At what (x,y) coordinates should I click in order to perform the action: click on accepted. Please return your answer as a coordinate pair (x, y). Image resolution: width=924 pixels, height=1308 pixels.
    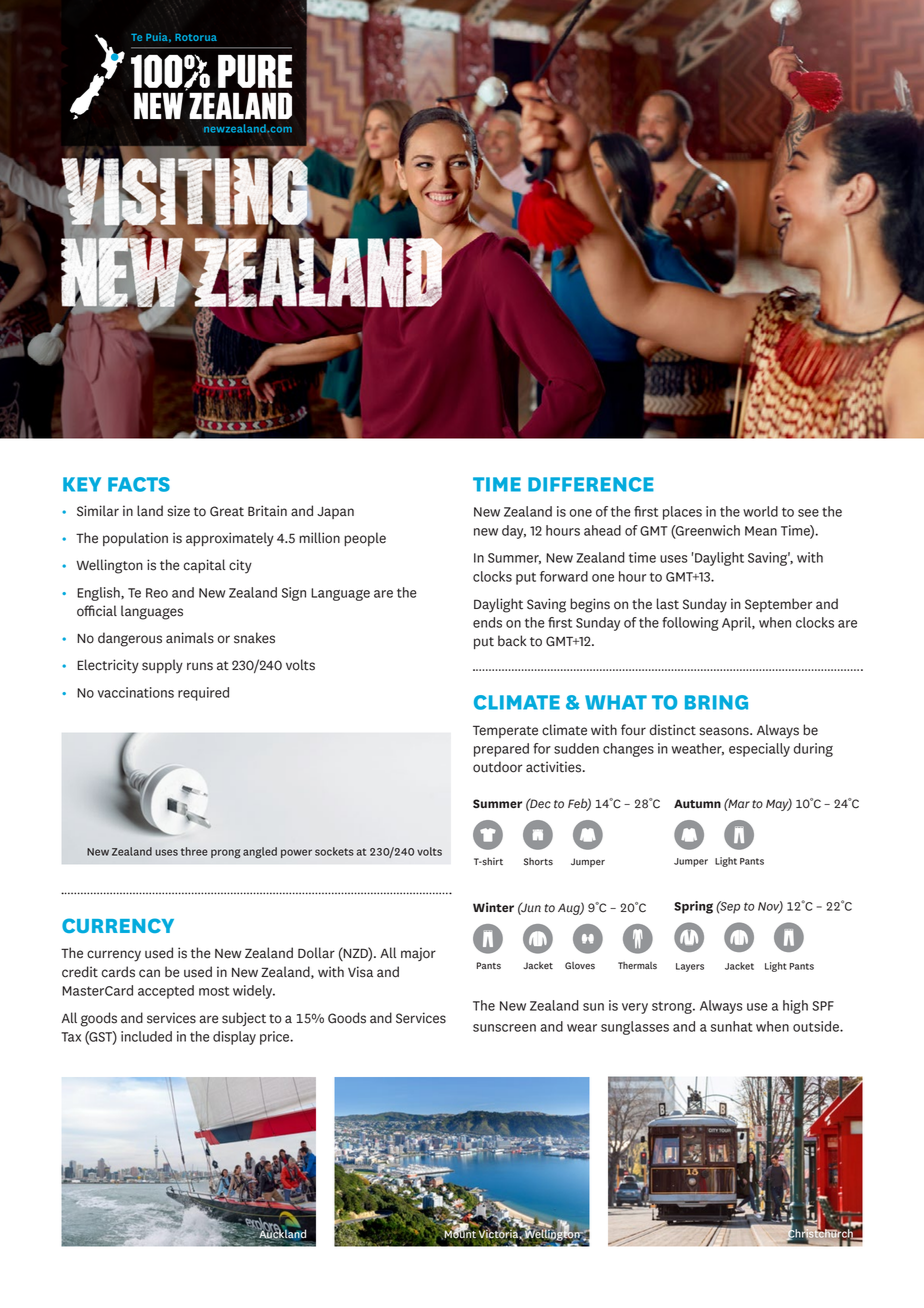
    Looking at the image, I should click on (166, 992).
